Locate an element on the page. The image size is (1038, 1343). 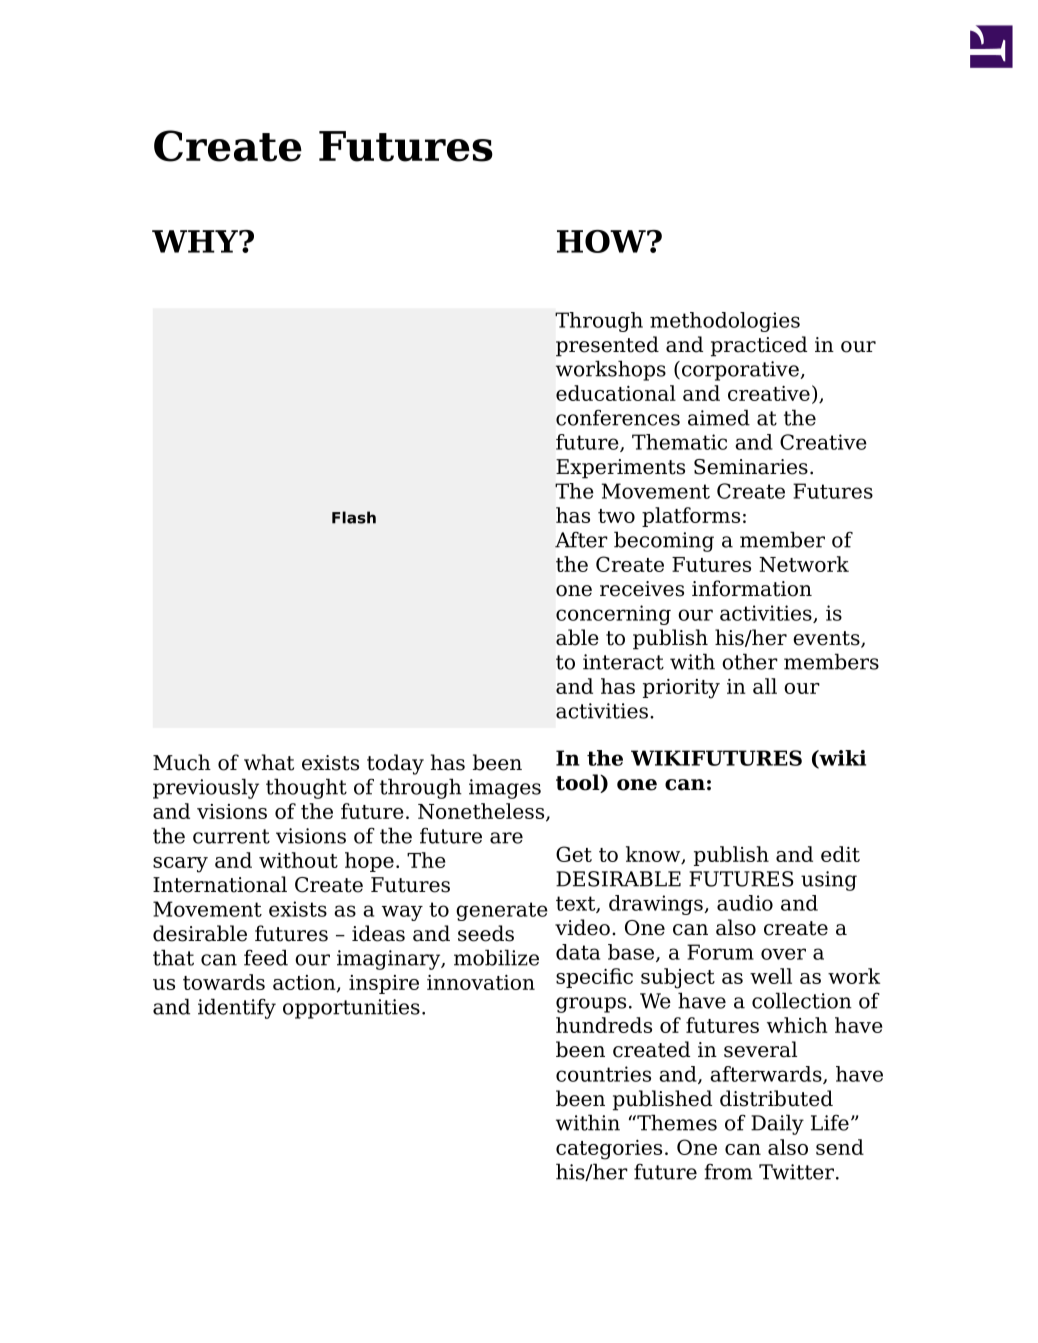
categories is located at coordinates (609, 1150).
